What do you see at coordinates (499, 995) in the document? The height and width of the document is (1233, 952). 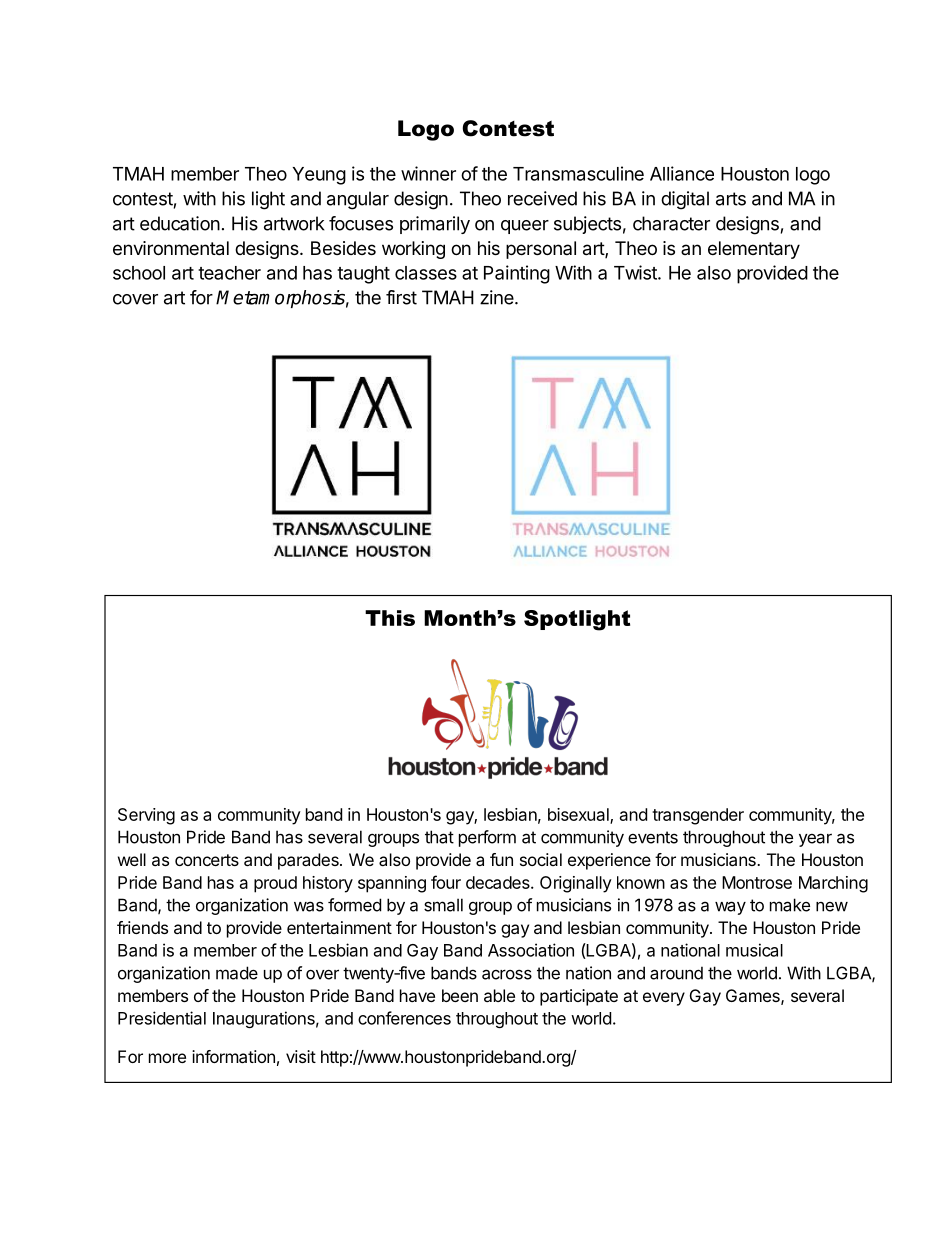 I see `able` at bounding box center [499, 995].
